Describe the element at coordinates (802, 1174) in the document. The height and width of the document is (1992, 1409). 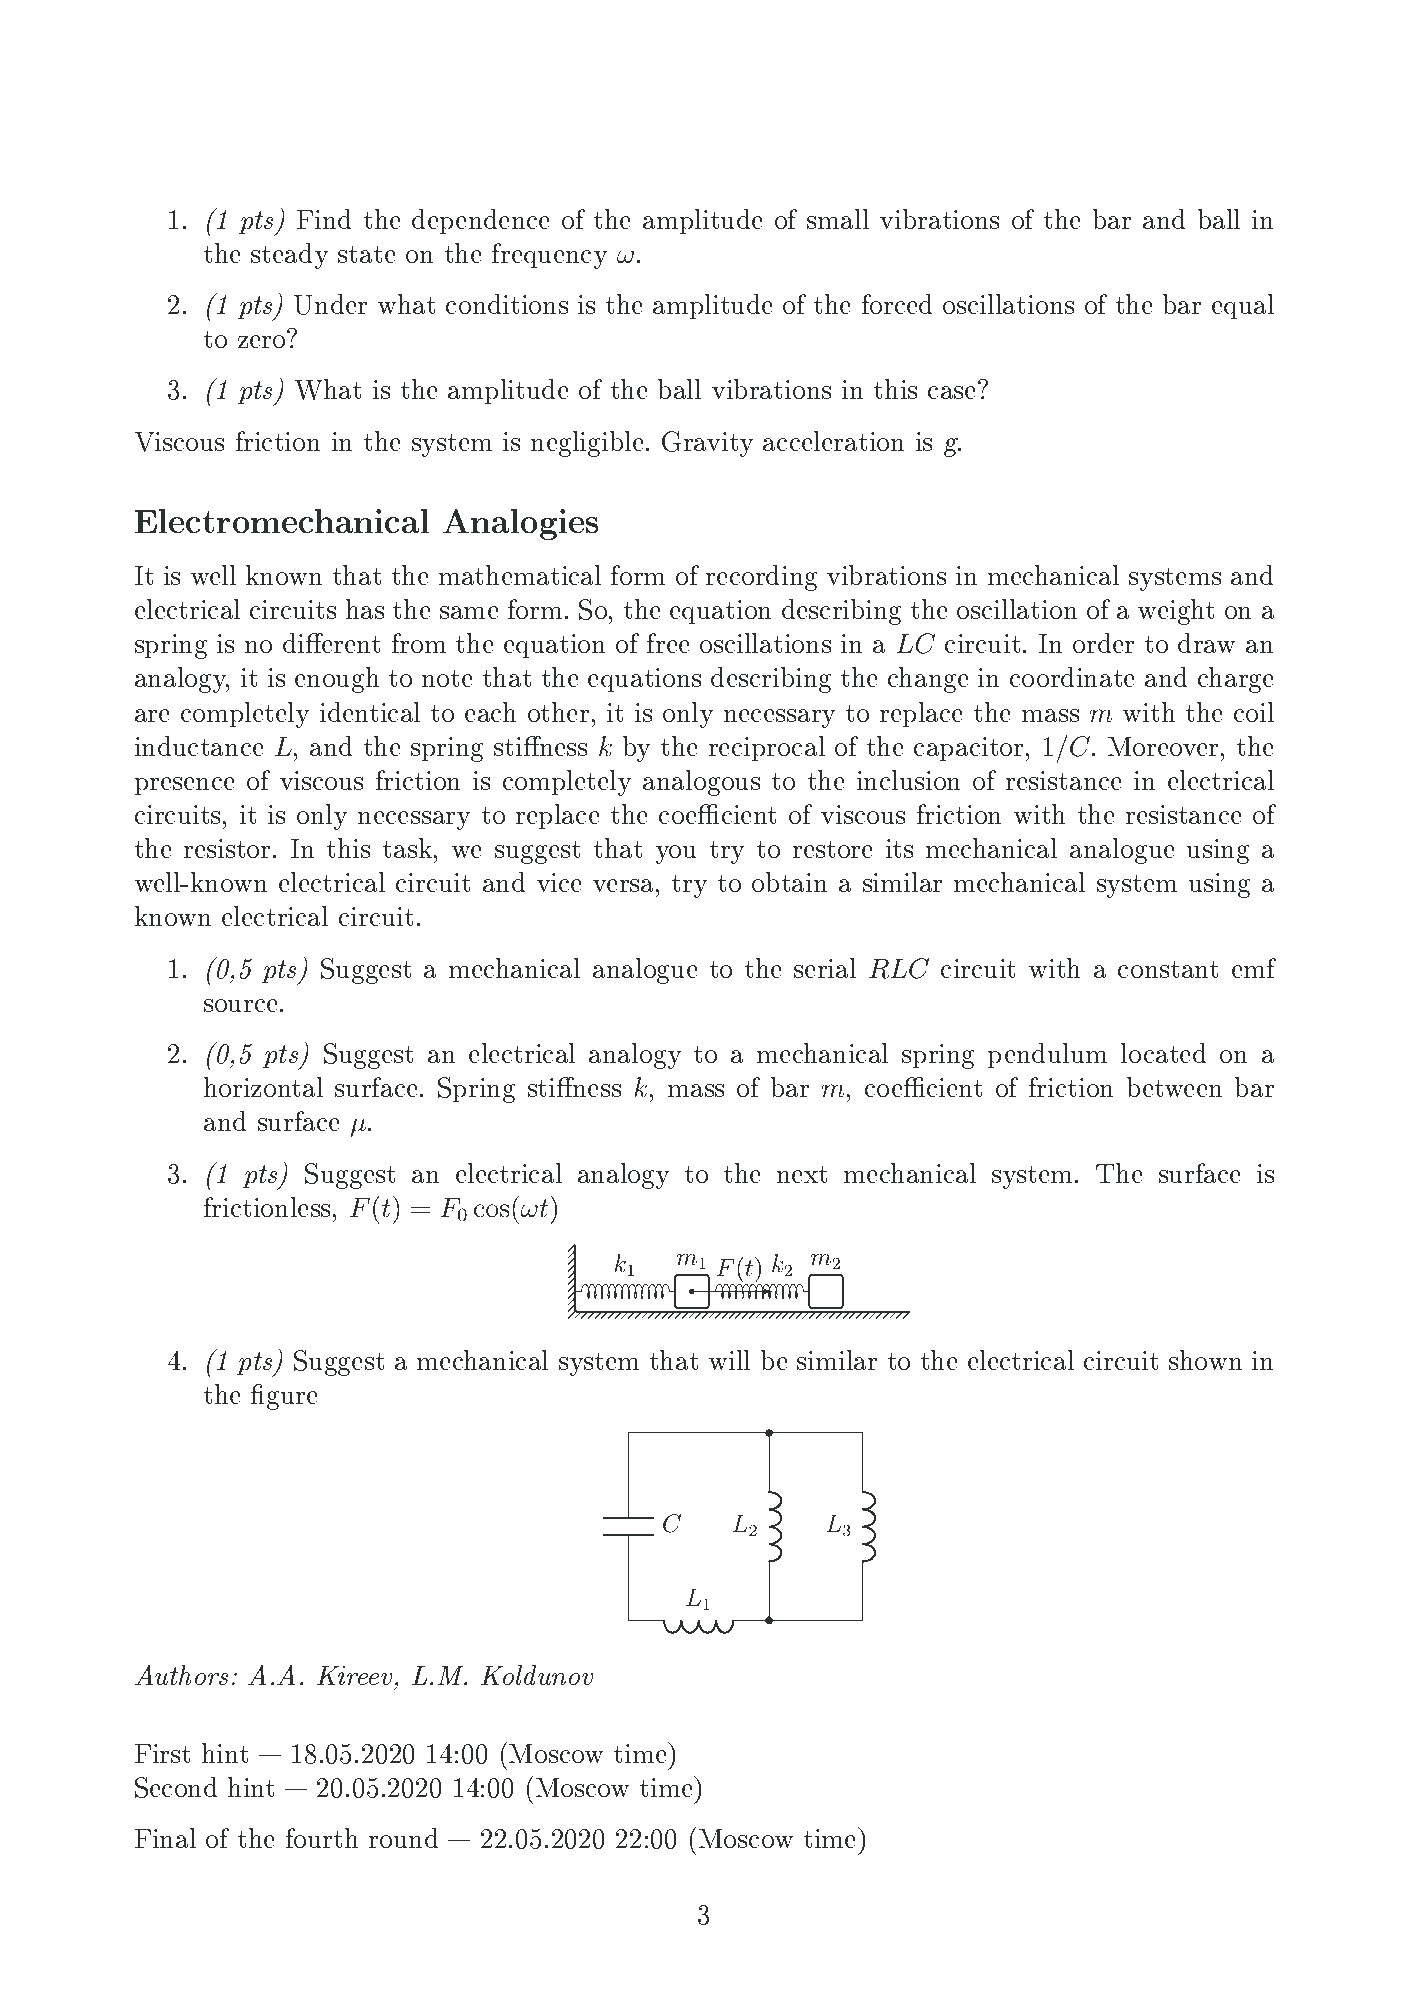
I see `next` at that location.
